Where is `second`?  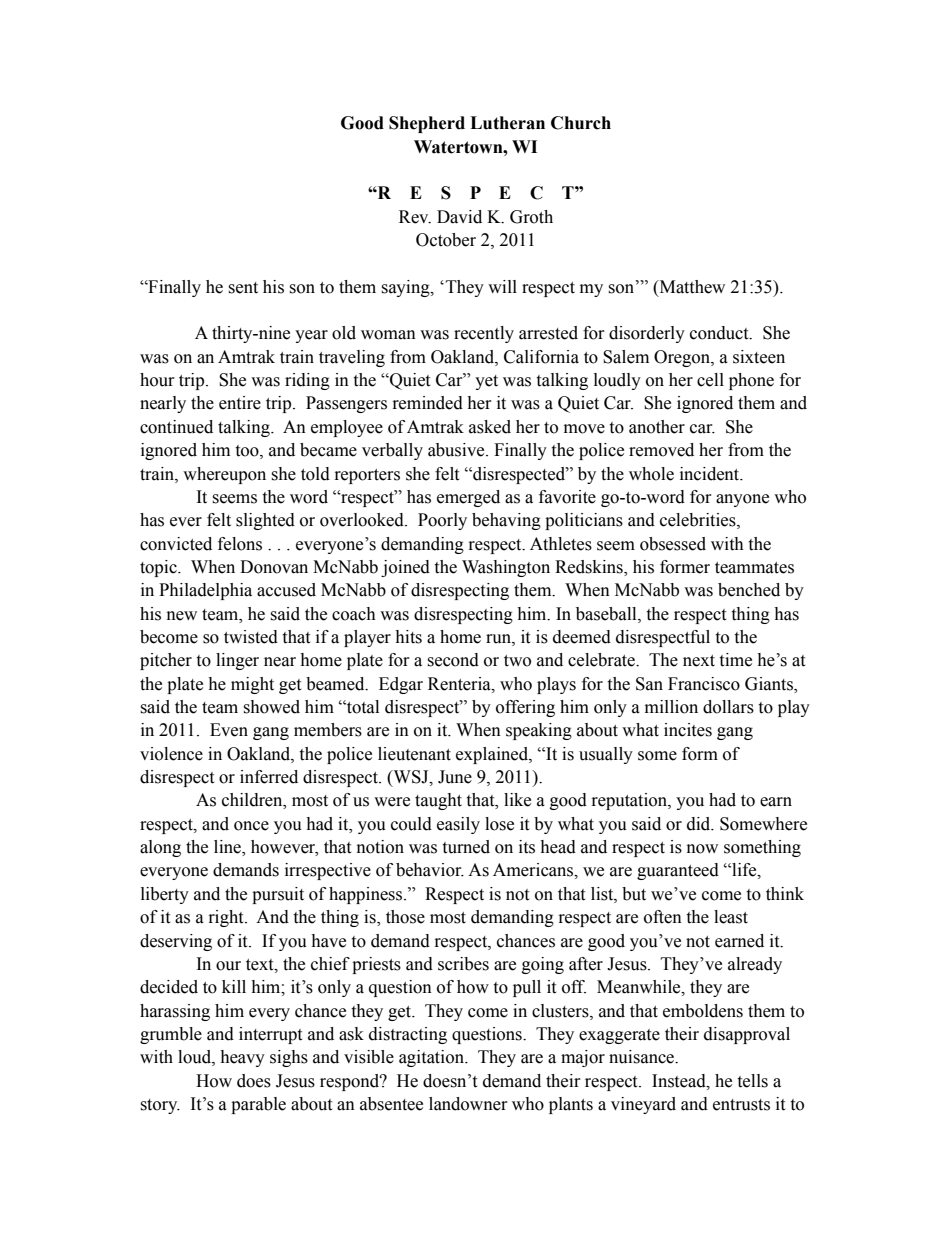 second is located at coordinates (453, 660).
